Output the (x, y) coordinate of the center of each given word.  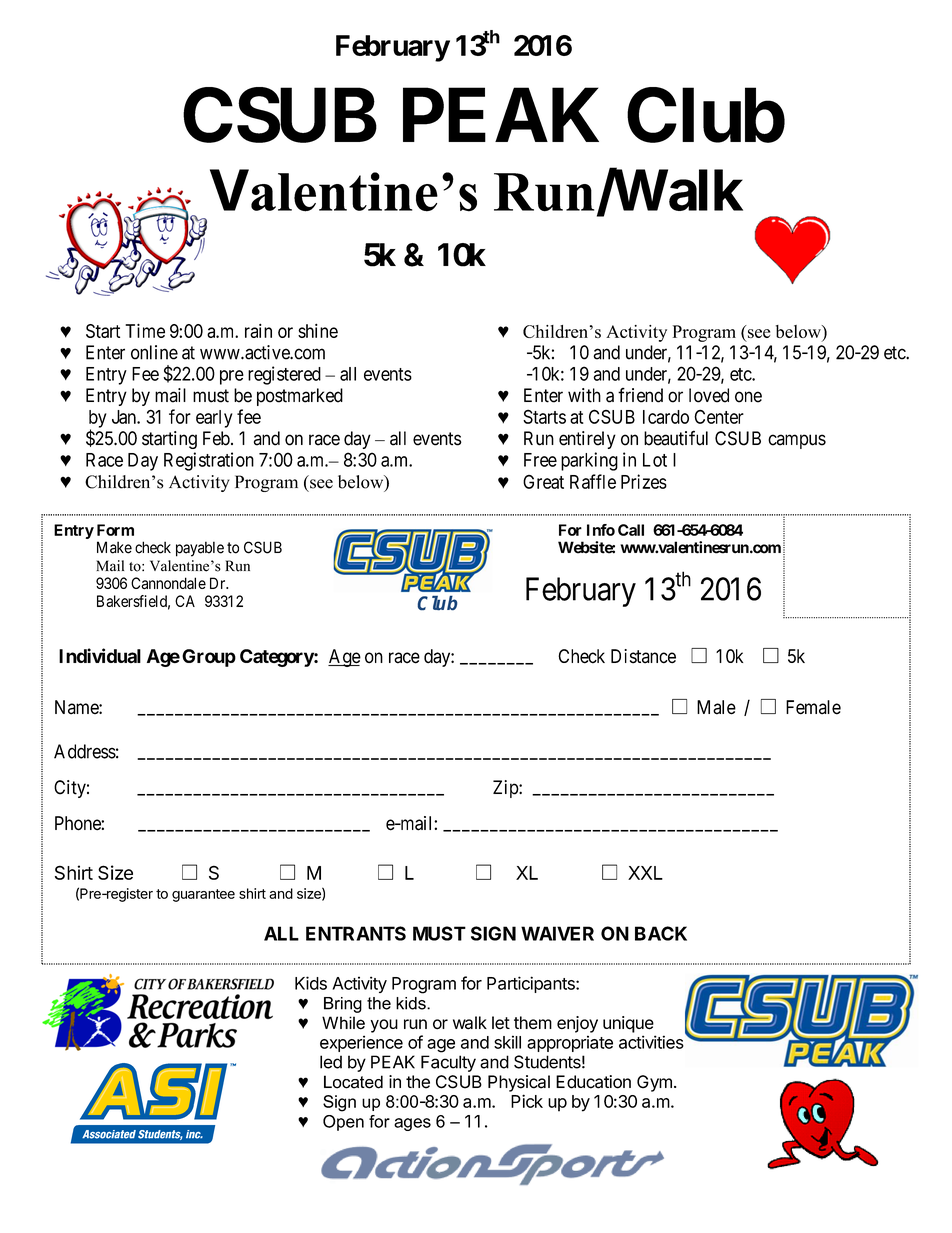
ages (412, 1124)
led (331, 1062)
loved (709, 395)
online (154, 352)
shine (318, 331)
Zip (506, 789)
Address (85, 751)
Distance (643, 656)
